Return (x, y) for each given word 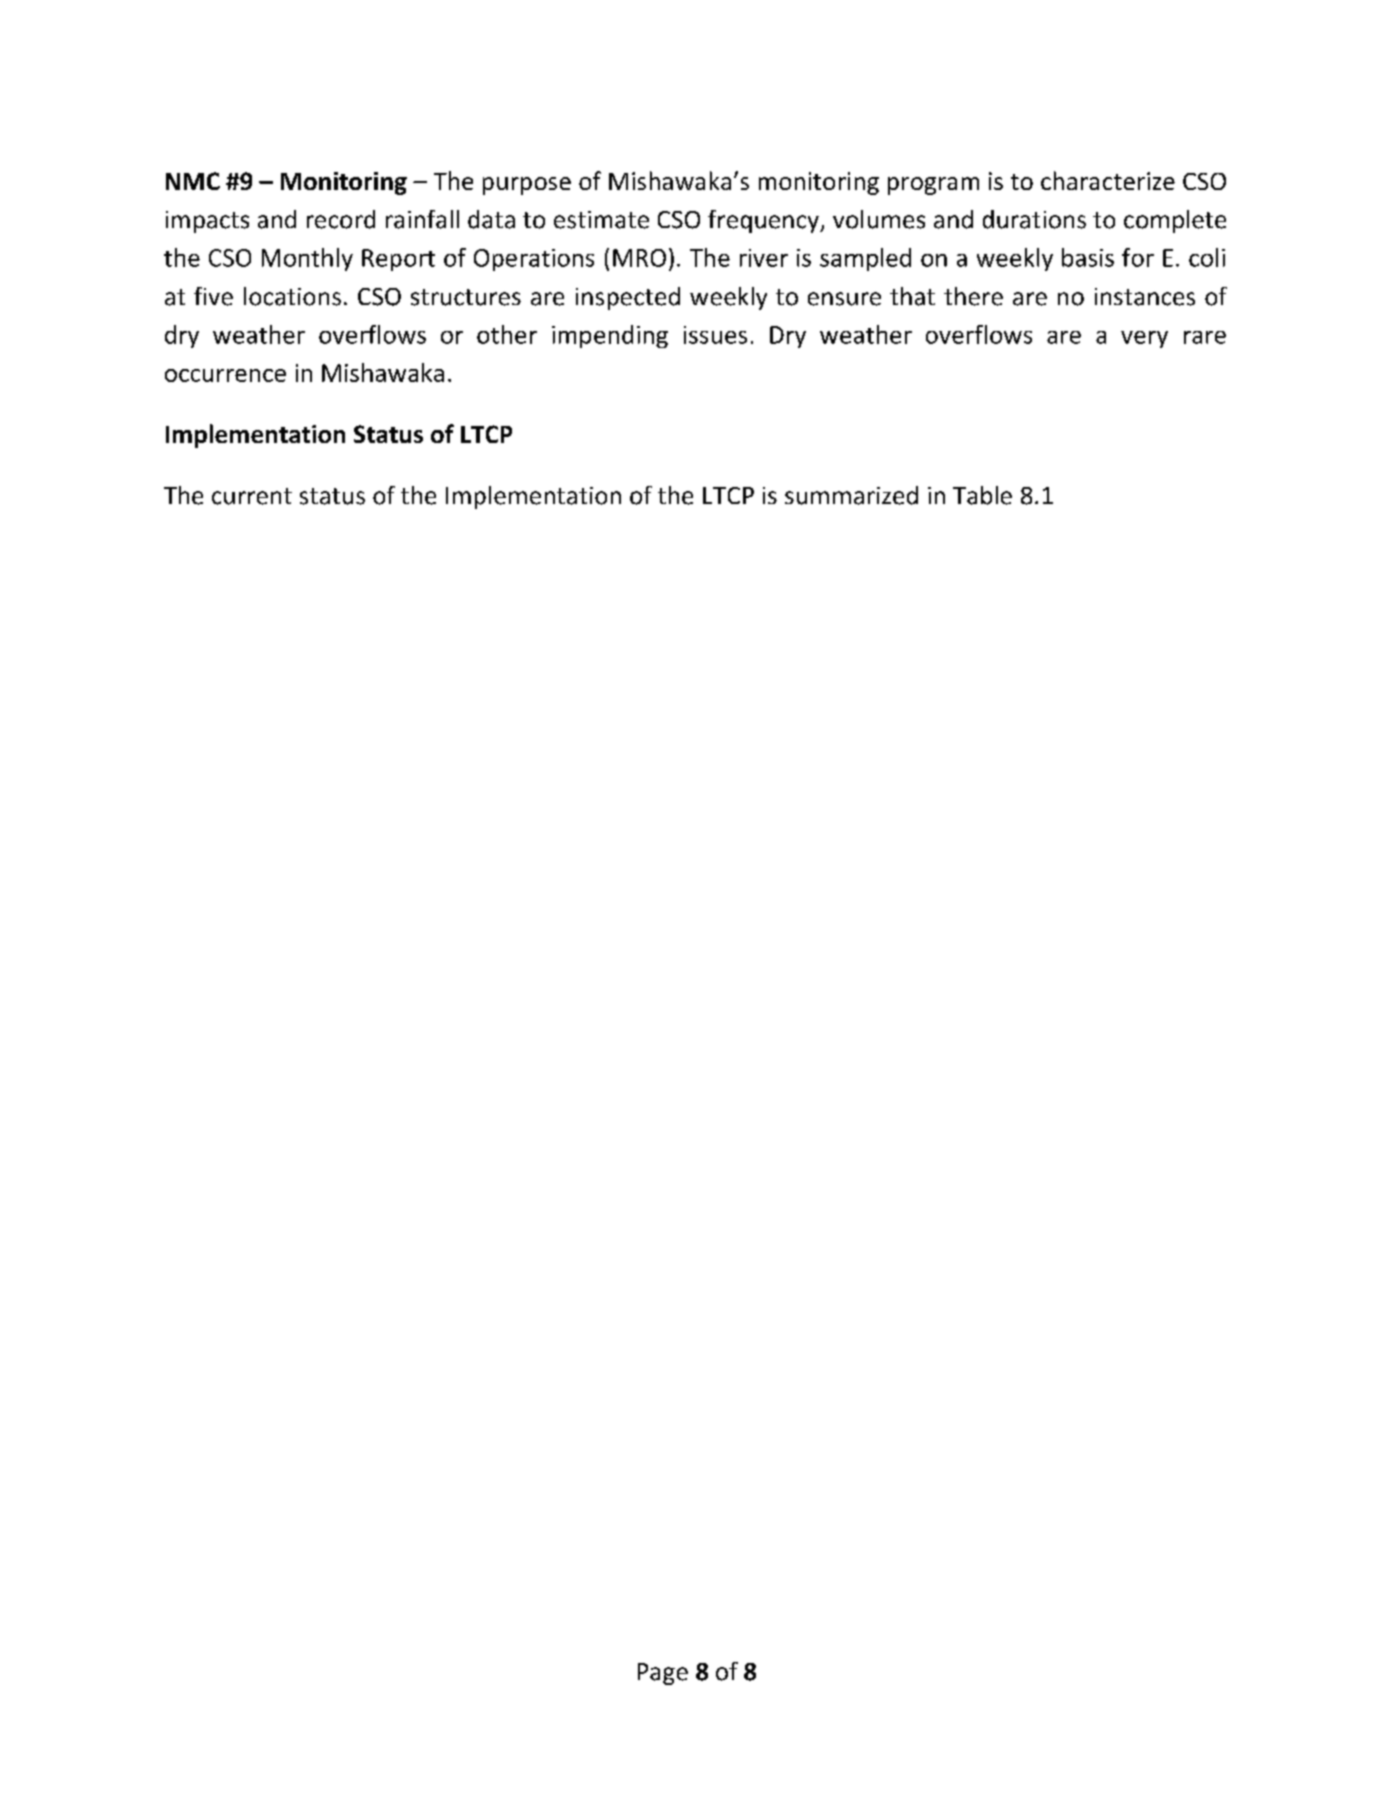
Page (663, 1674)
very (1144, 339)
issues (715, 335)
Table (982, 495)
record (341, 219)
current (252, 496)
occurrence (225, 375)
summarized (851, 495)
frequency (764, 221)
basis (1088, 257)
